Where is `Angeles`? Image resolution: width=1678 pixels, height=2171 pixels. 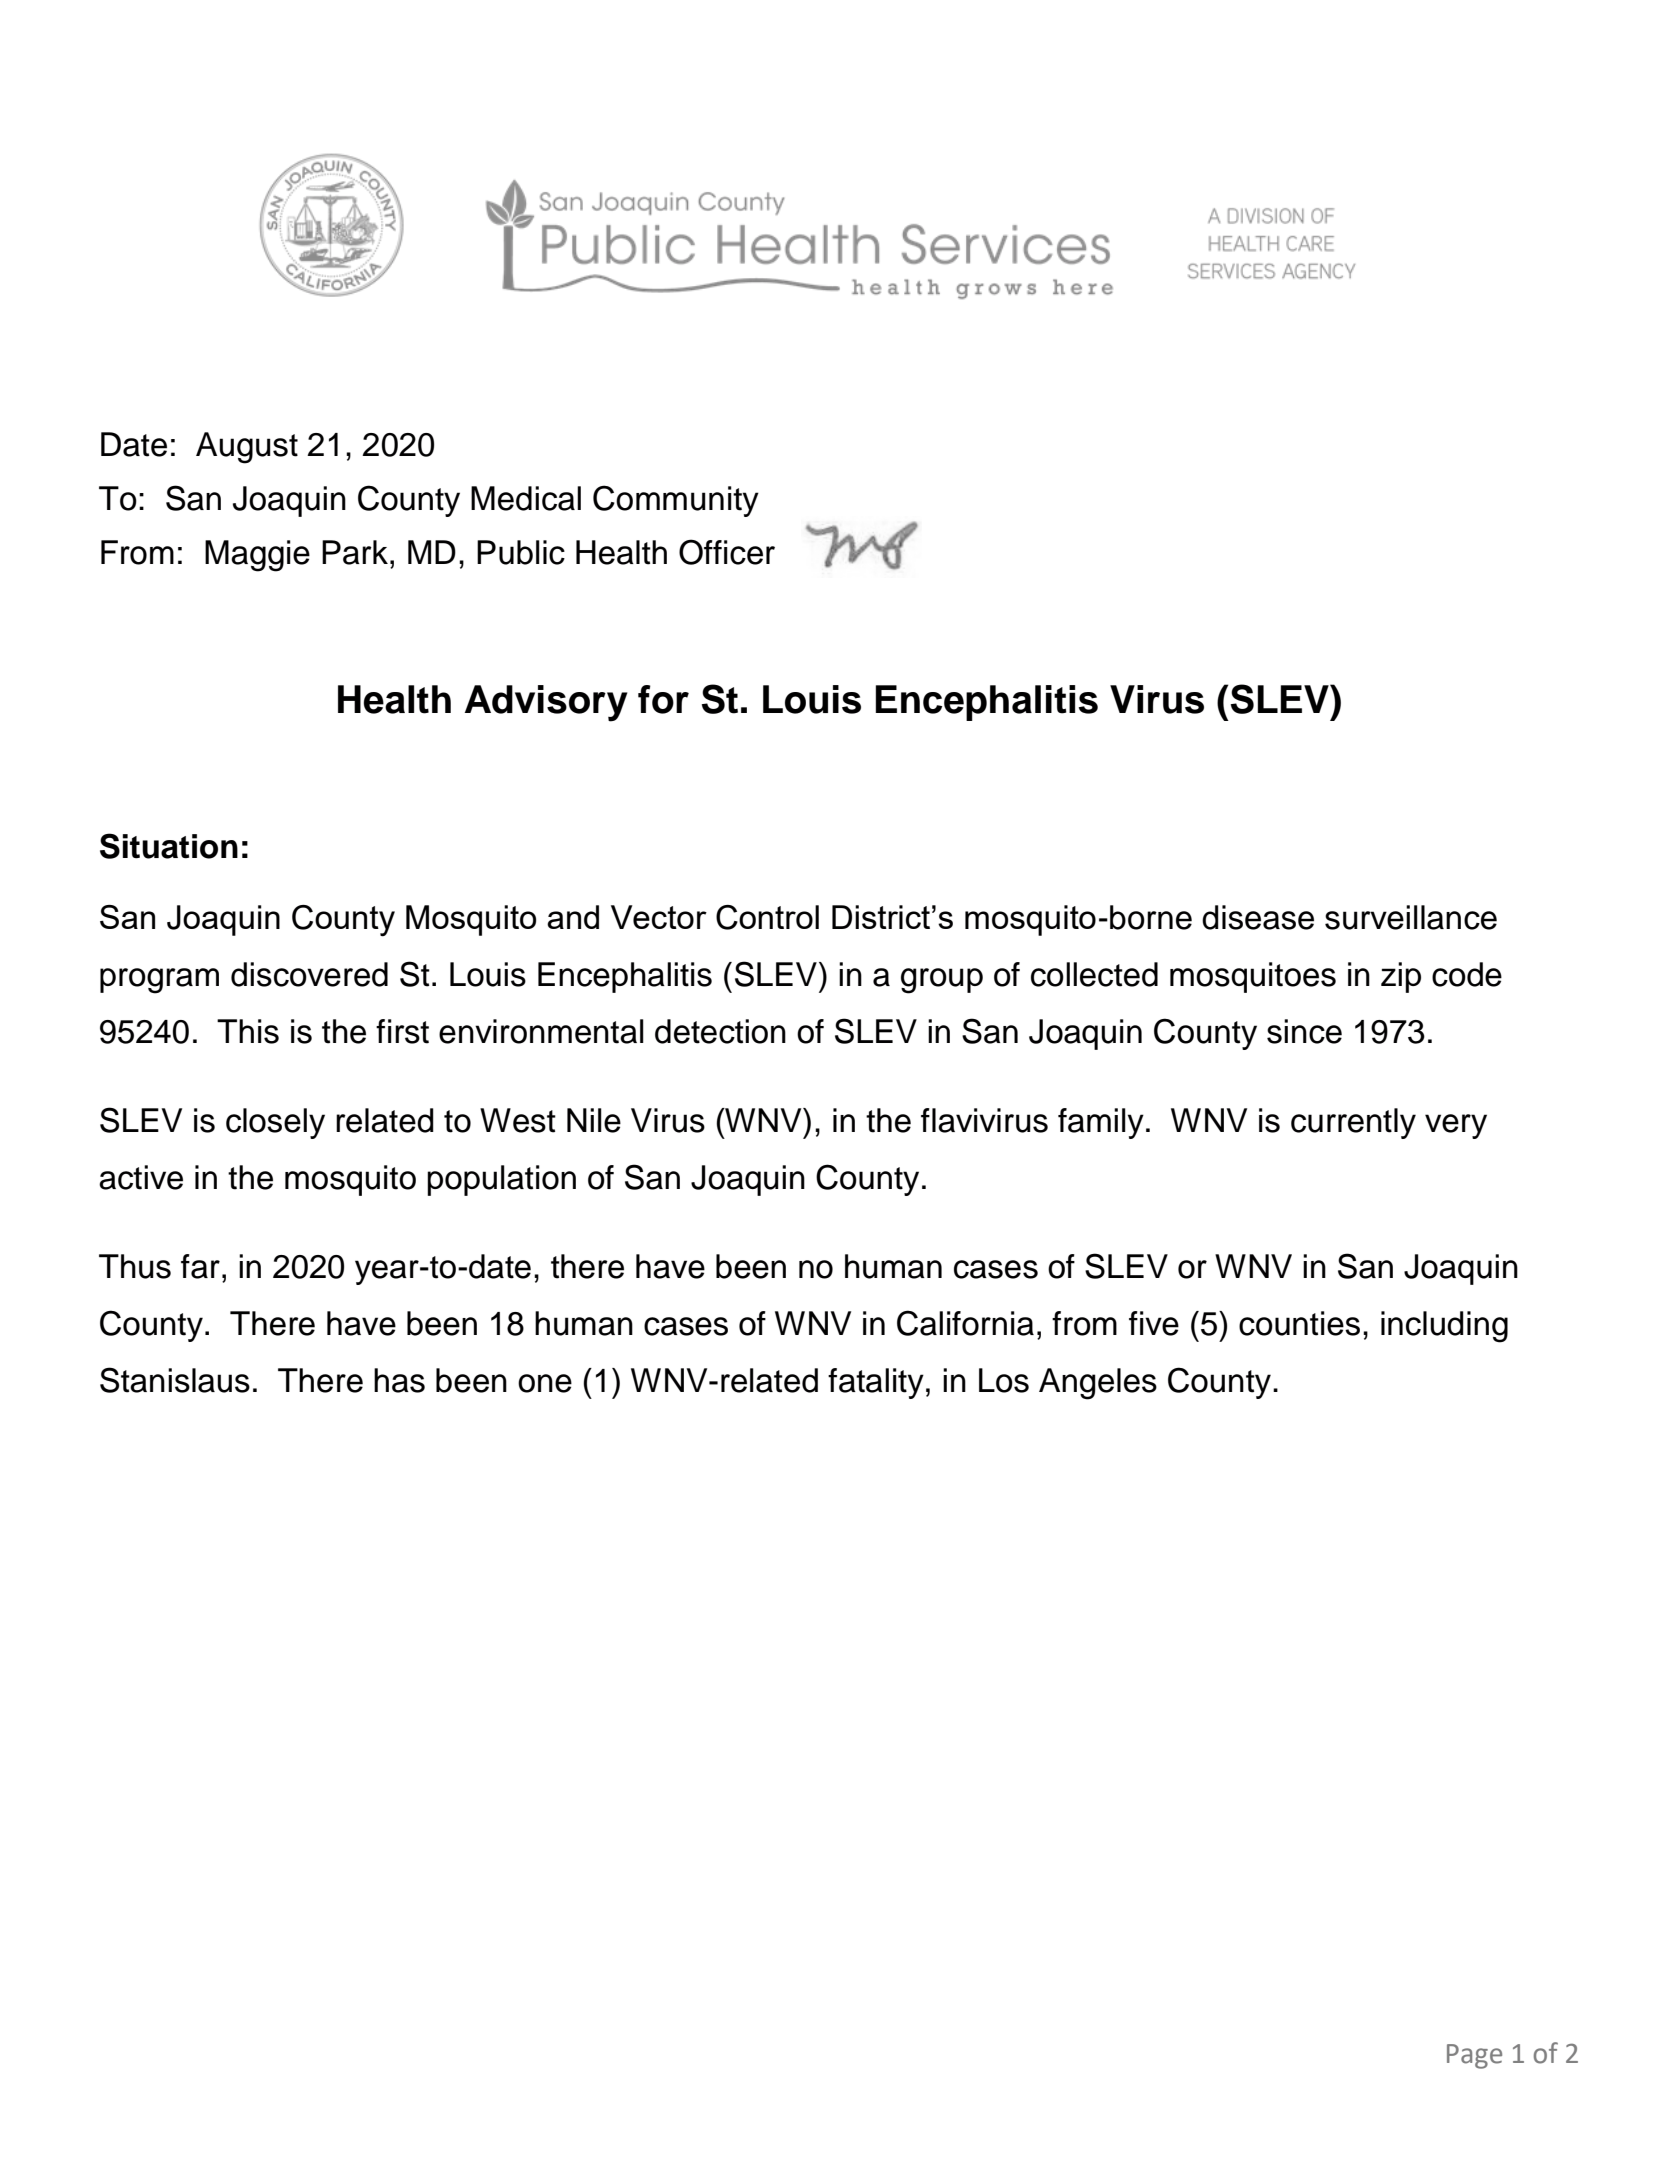
Angeles is located at coordinates (1098, 1384).
